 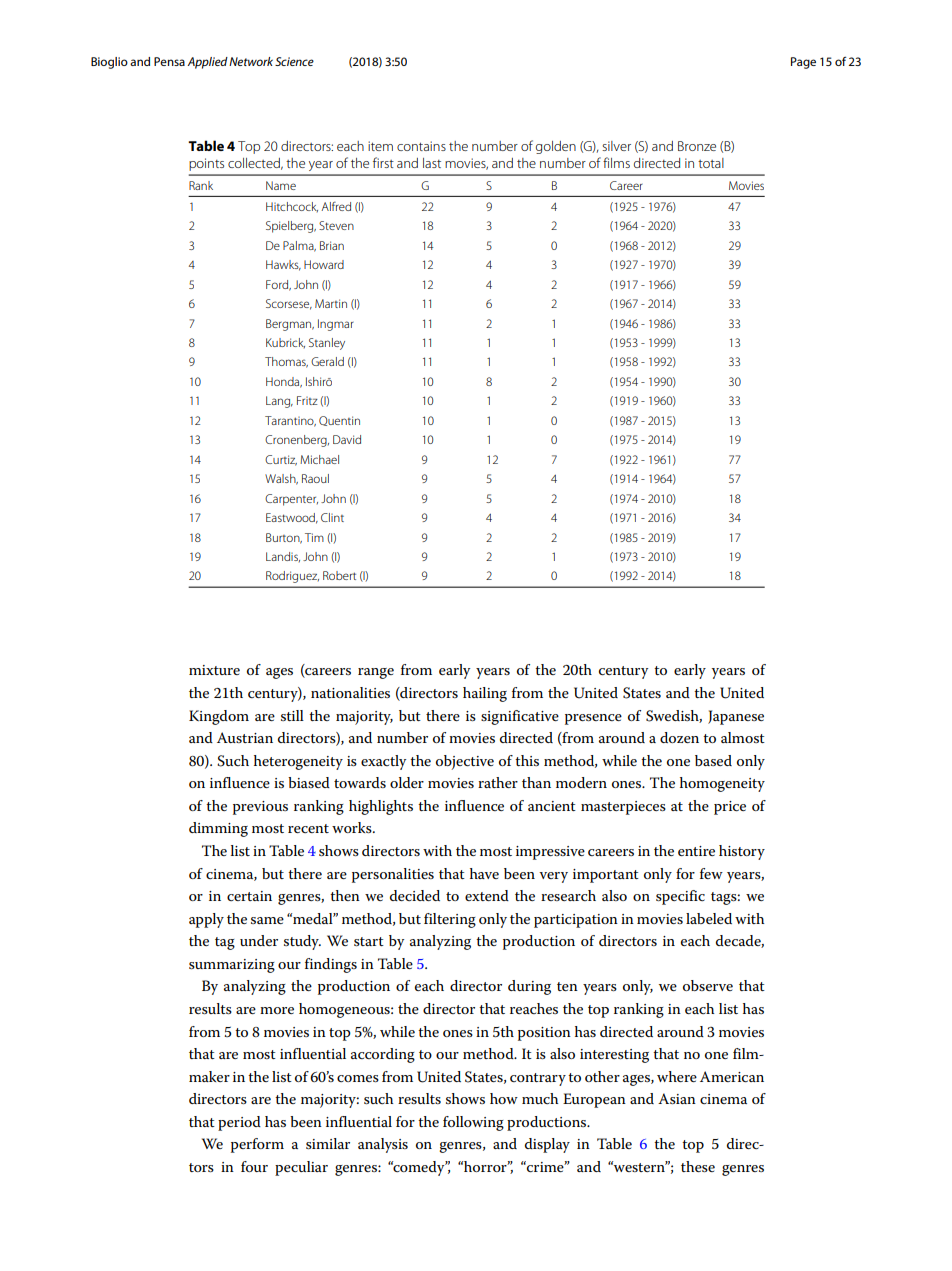 I want to click on Bronze, so click(x=697, y=146).
